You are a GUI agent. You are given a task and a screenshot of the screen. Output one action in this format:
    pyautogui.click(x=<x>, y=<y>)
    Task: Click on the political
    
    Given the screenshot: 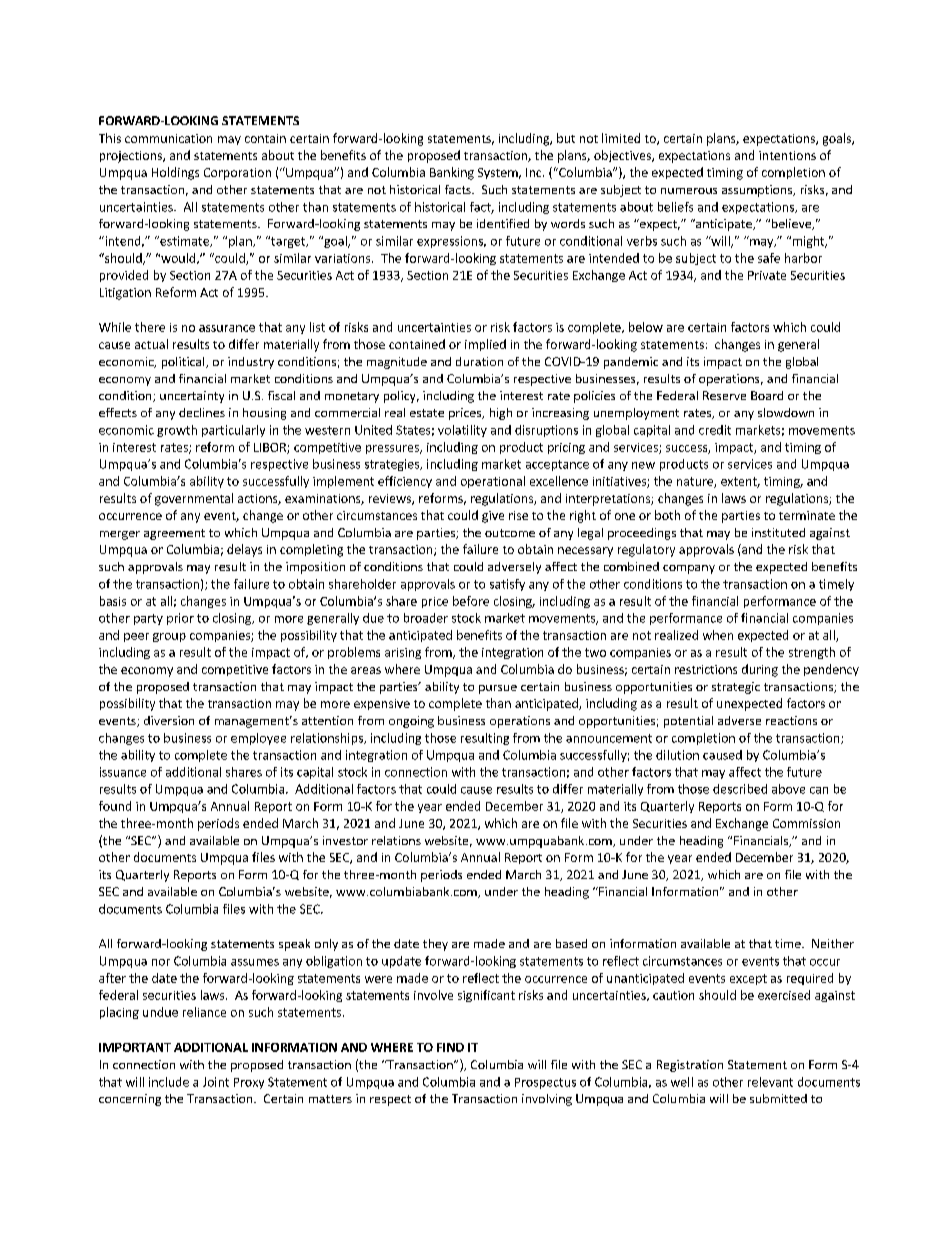 What is the action you would take?
    pyautogui.click(x=184, y=363)
